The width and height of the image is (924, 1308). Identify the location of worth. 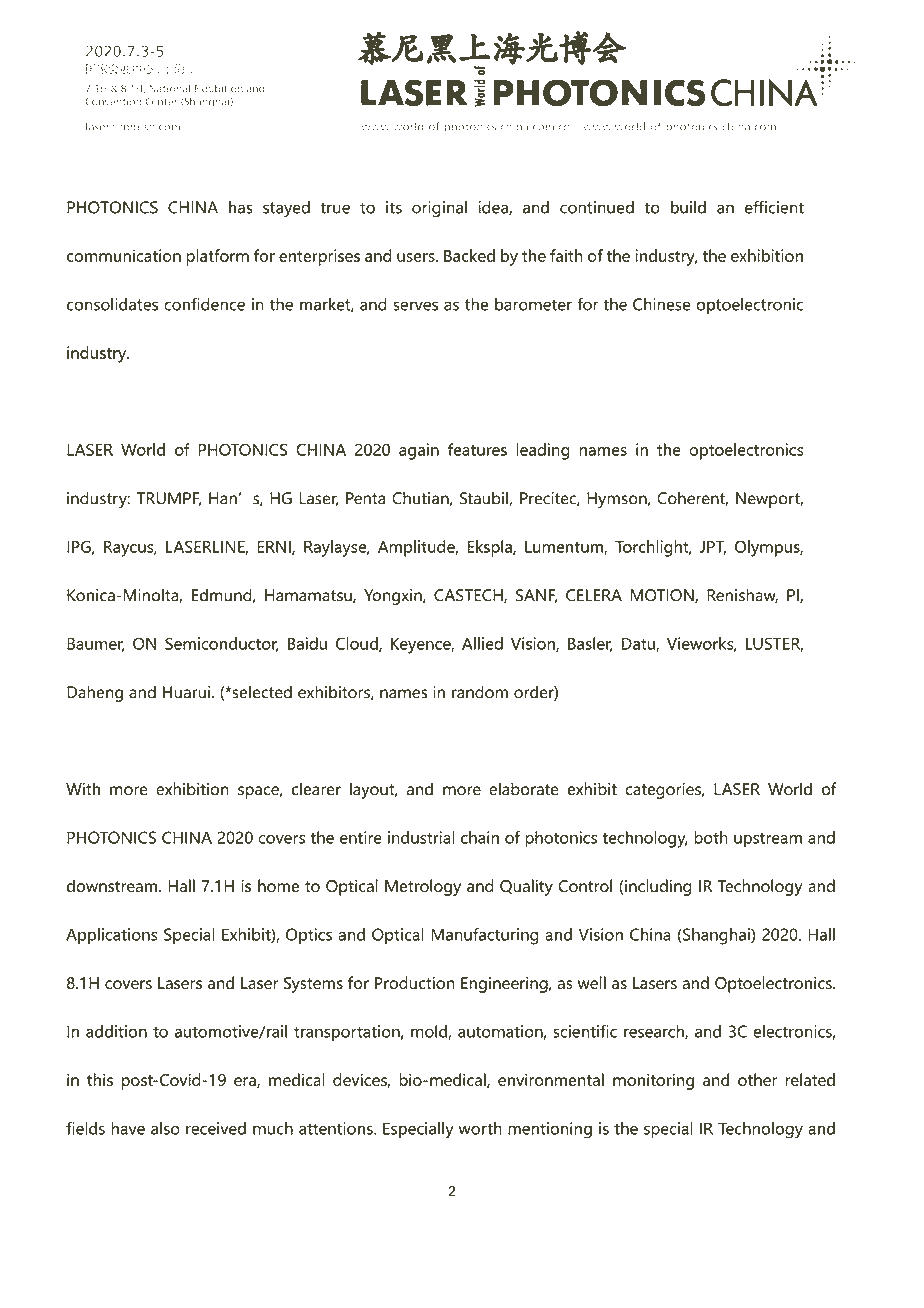
(480, 1128).
